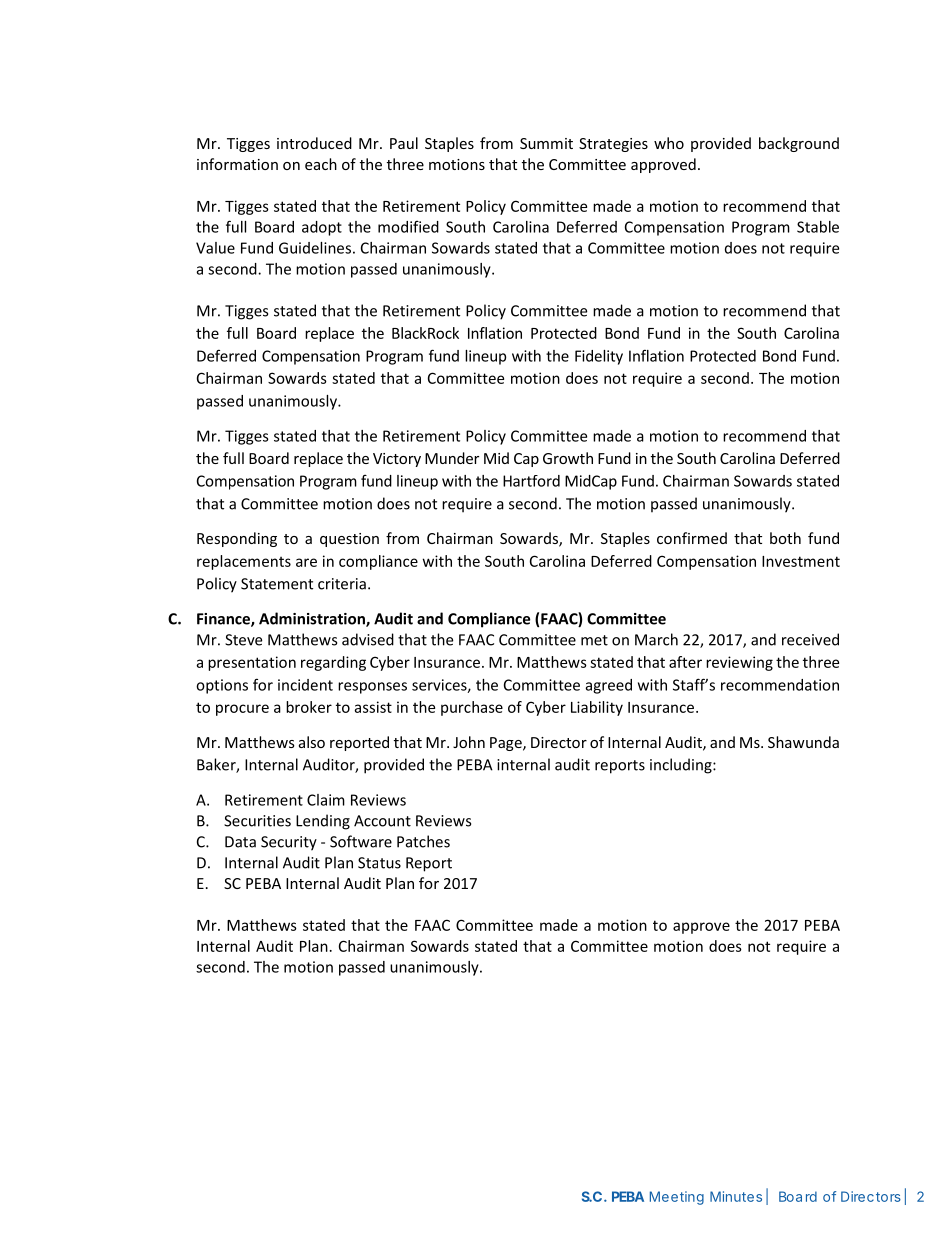 This screenshot has height=1233, width=952. Describe the element at coordinates (321, 164) in the screenshot. I see `each` at that location.
